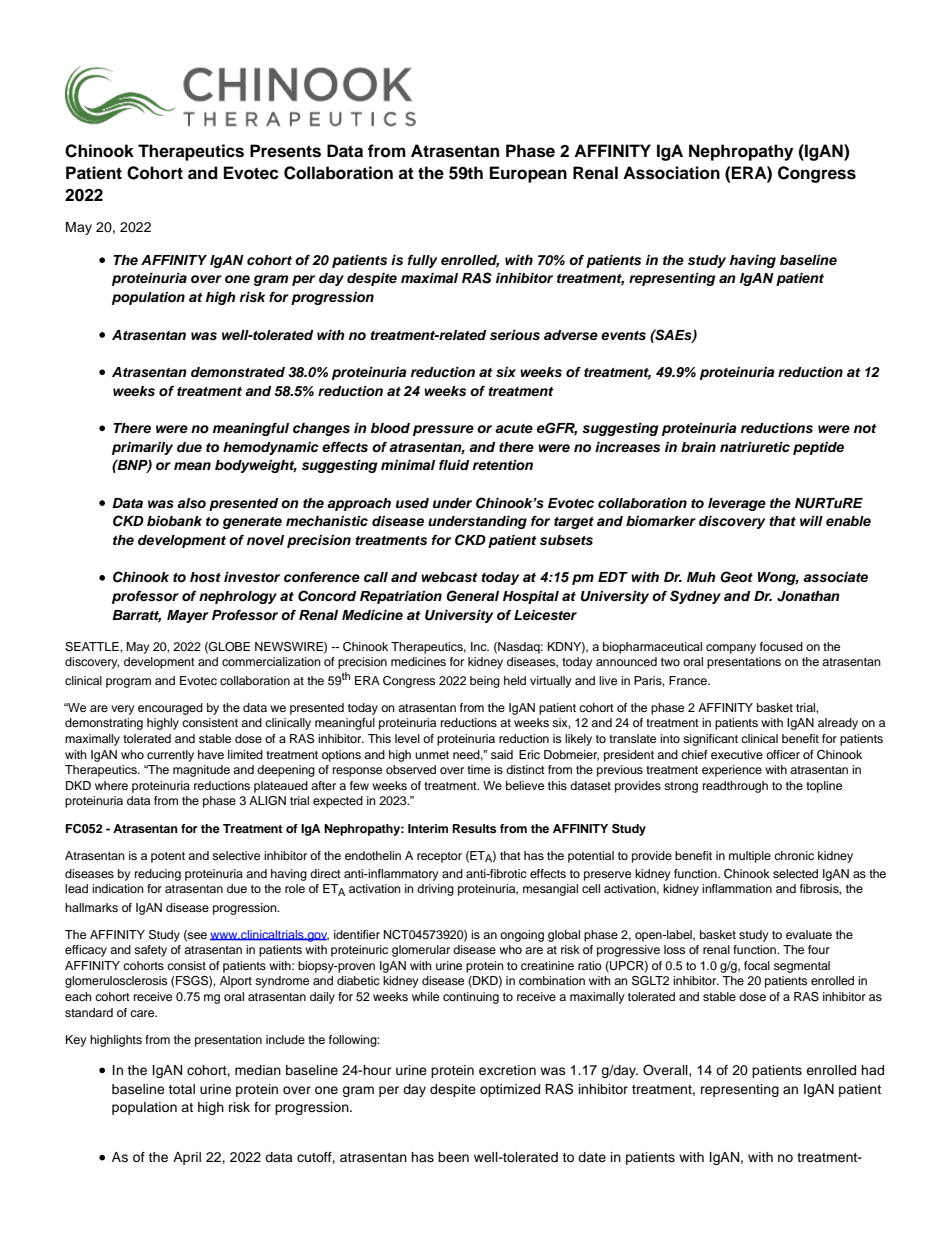 This image has height=1233, width=952. Describe the element at coordinates (528, 174) in the image. I see `European` at that location.
